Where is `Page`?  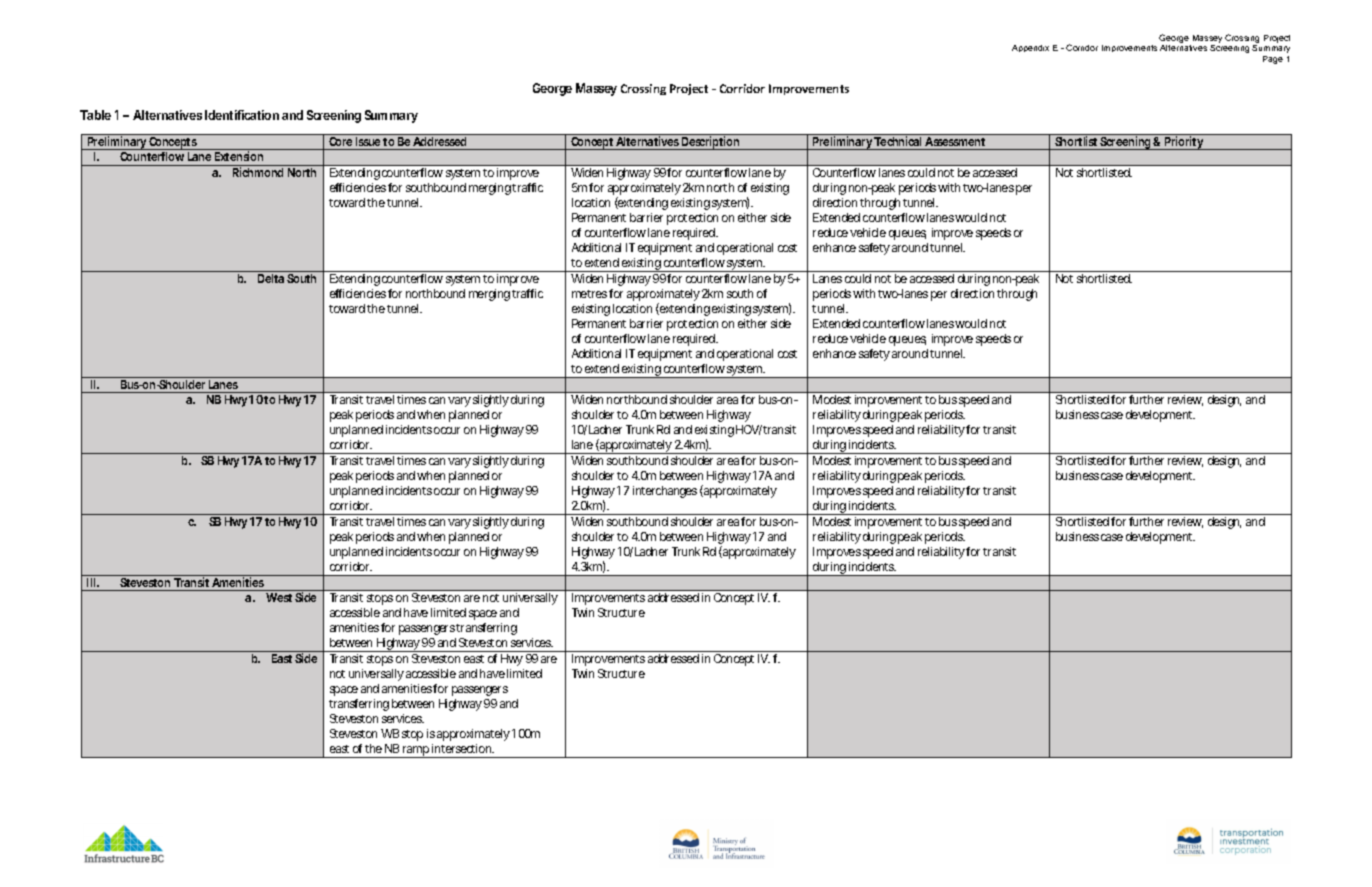 Page is located at coordinates (1273, 60).
